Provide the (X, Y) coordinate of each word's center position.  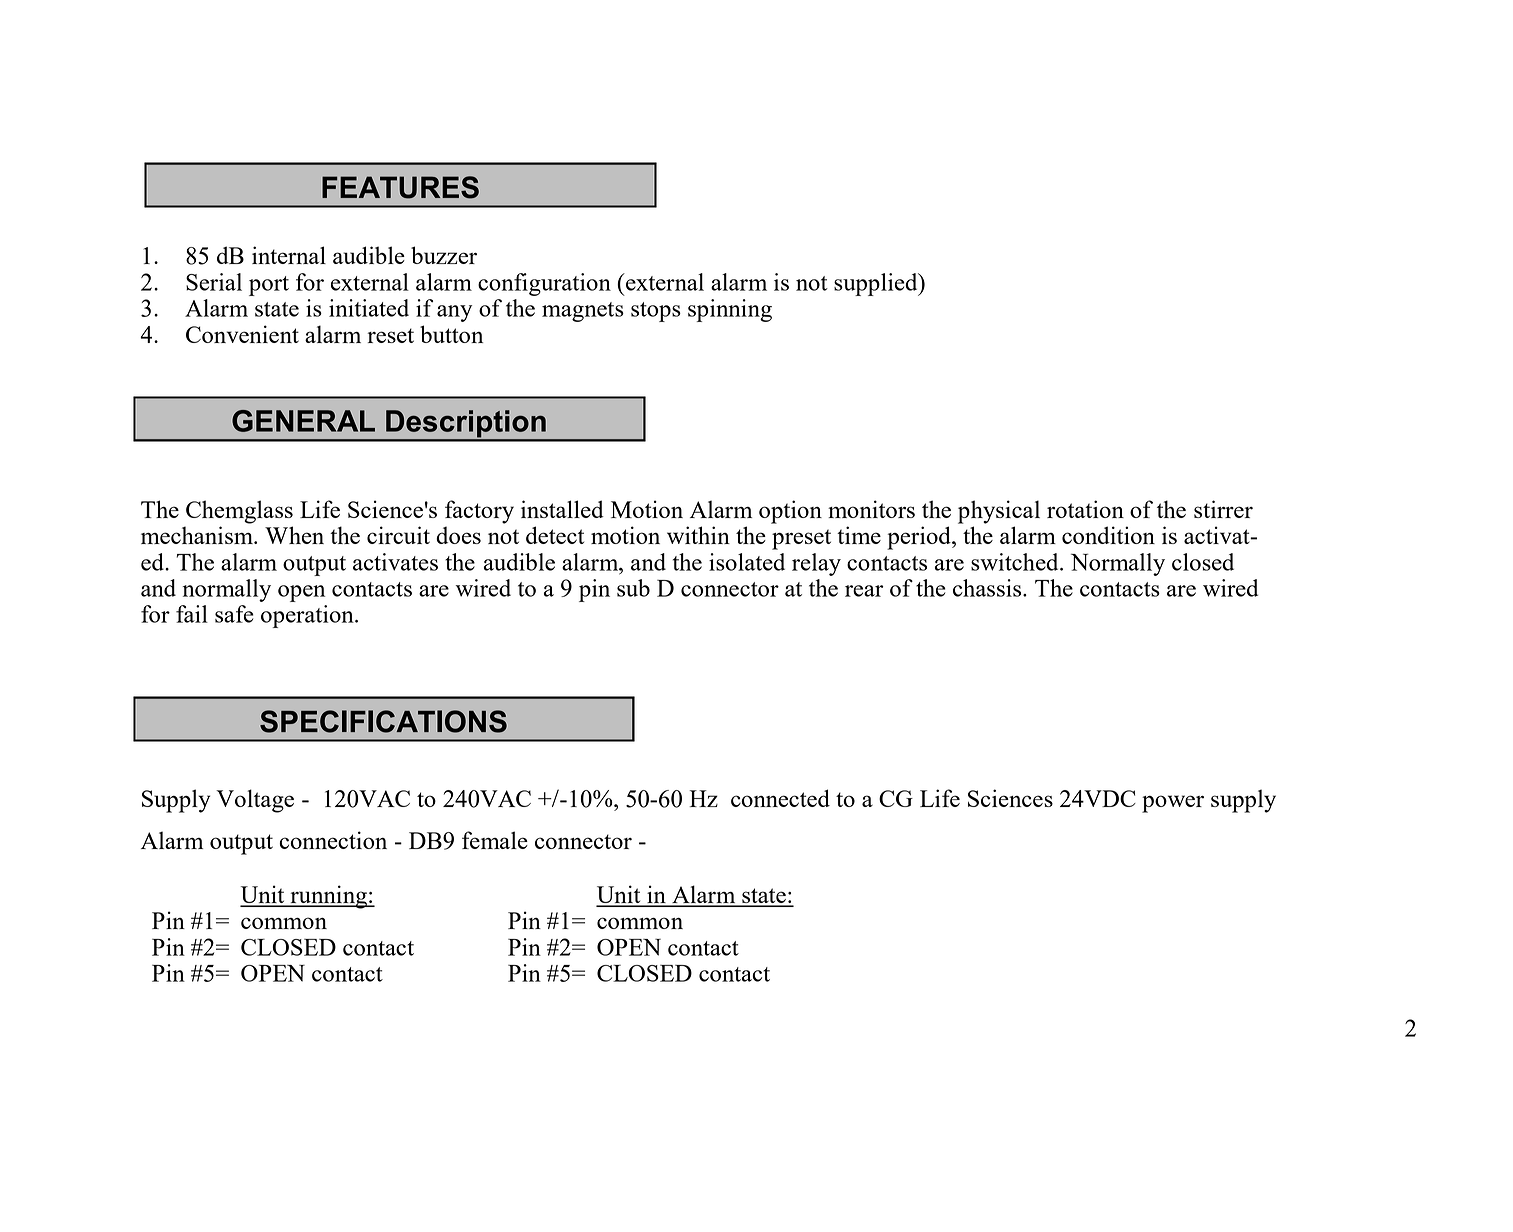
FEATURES (400, 187)
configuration (544, 284)
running (328, 897)
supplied (877, 284)
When (294, 535)
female (495, 840)
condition (1108, 535)
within (698, 535)
